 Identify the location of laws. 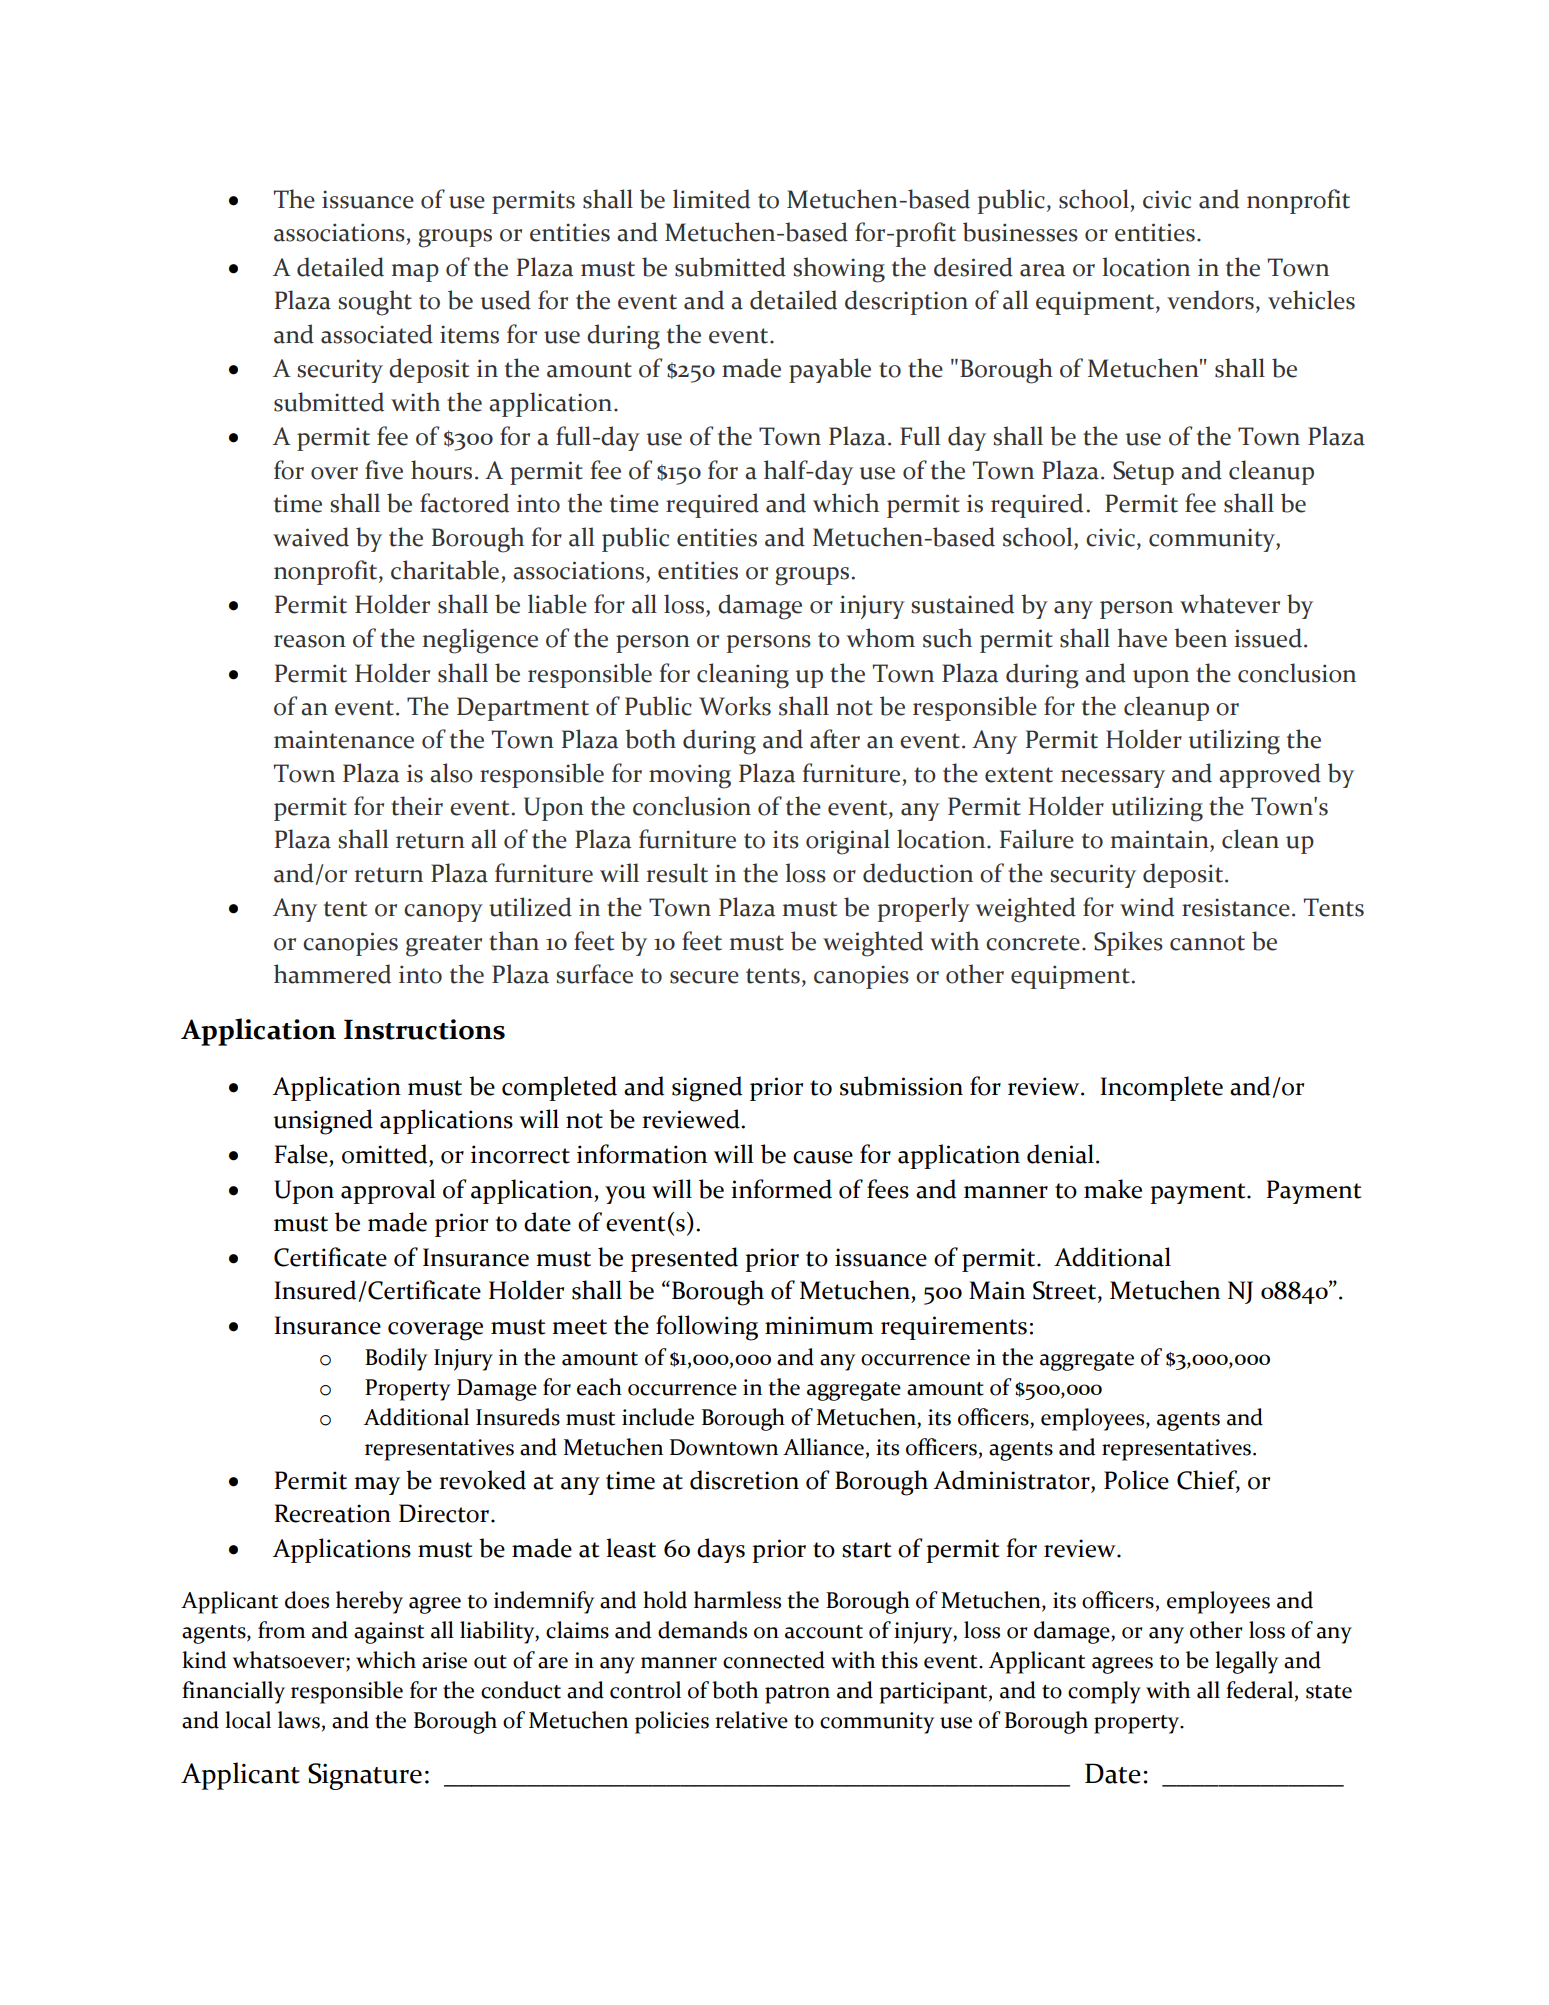
(300, 1720).
